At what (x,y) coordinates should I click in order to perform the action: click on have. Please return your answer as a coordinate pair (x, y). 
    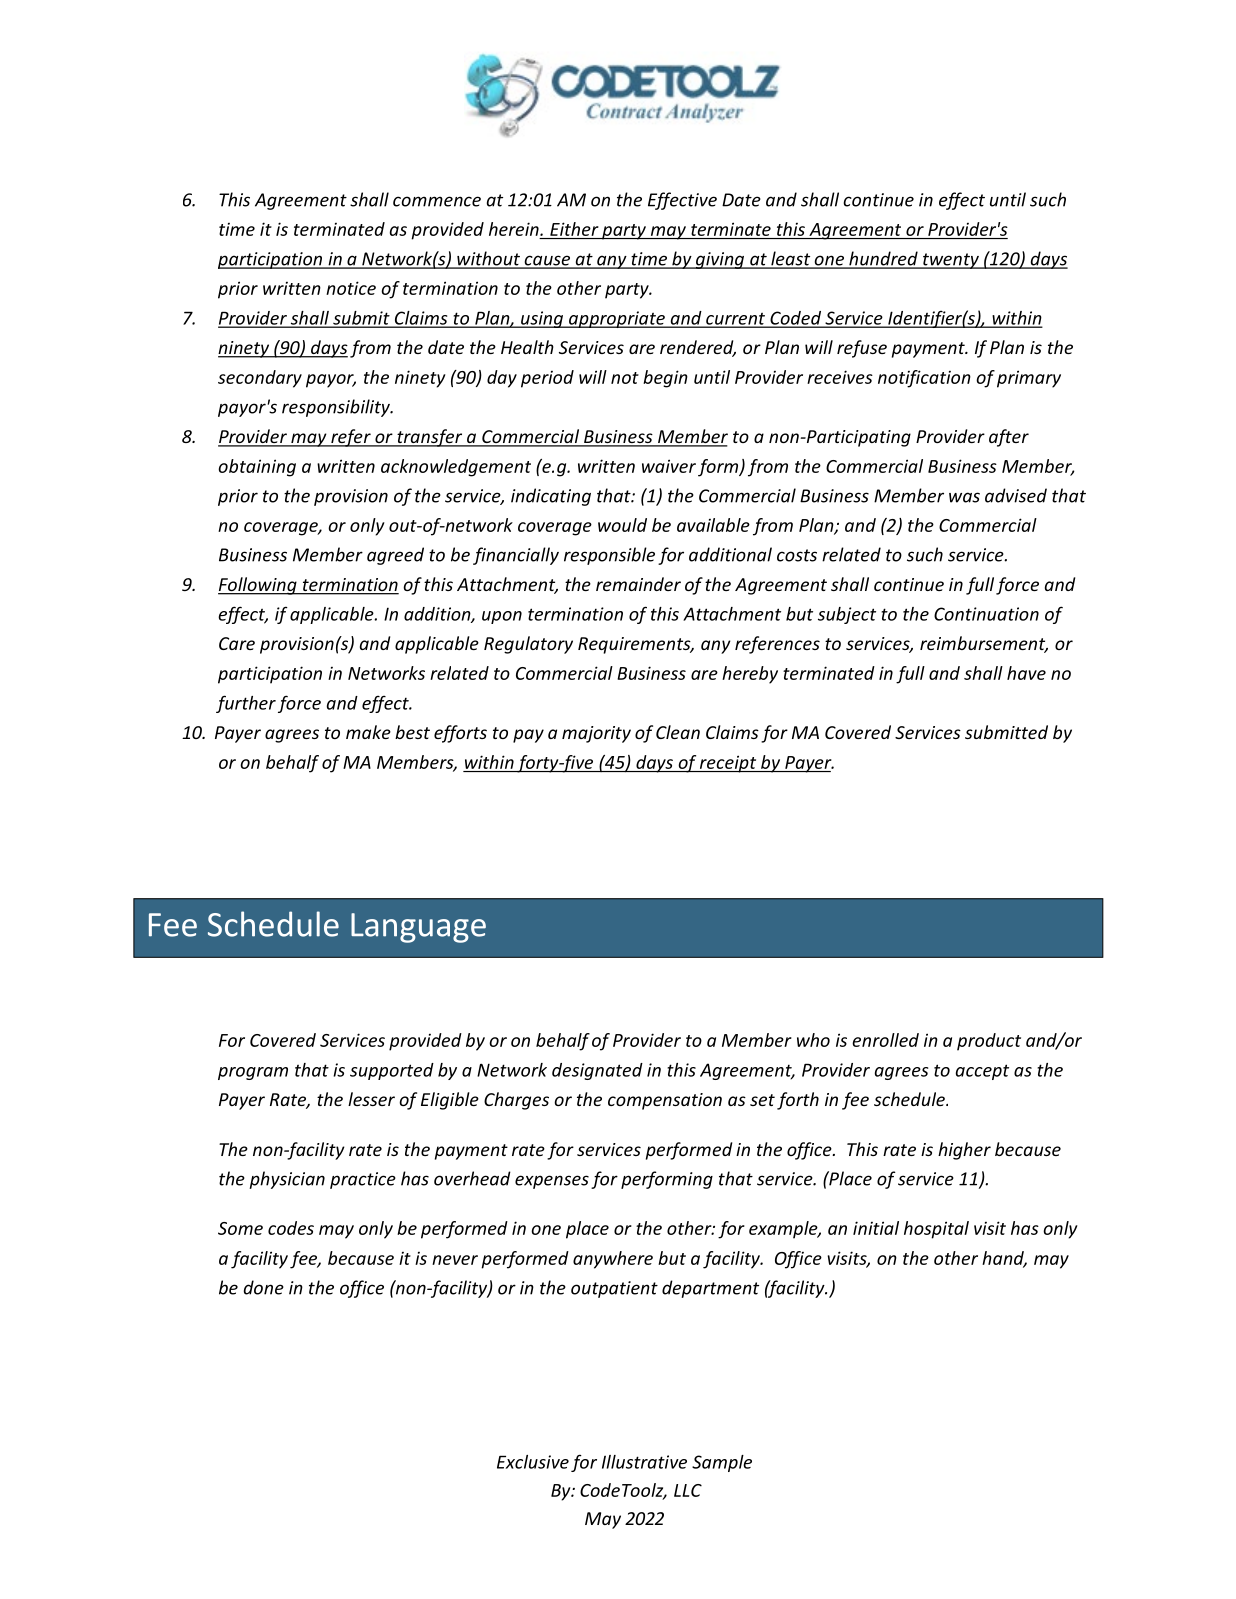
    Looking at the image, I should click on (1026, 673).
